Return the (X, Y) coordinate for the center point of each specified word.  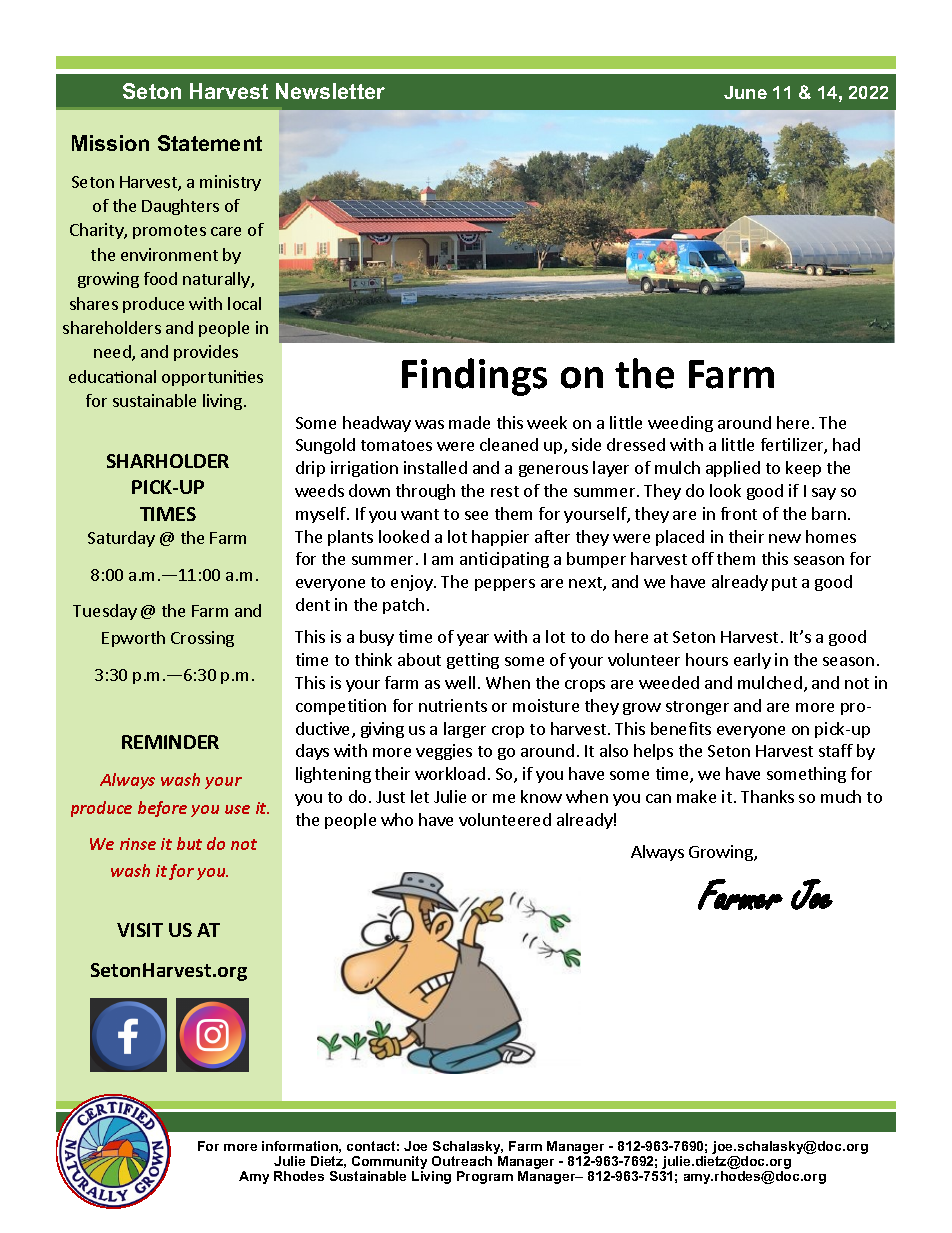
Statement (210, 143)
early (752, 661)
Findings (474, 377)
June (745, 92)
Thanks (767, 796)
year (473, 640)
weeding (680, 424)
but (189, 843)
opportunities (212, 378)
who (397, 819)
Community (389, 1164)
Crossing (202, 639)
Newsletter (330, 91)
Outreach (462, 1161)
